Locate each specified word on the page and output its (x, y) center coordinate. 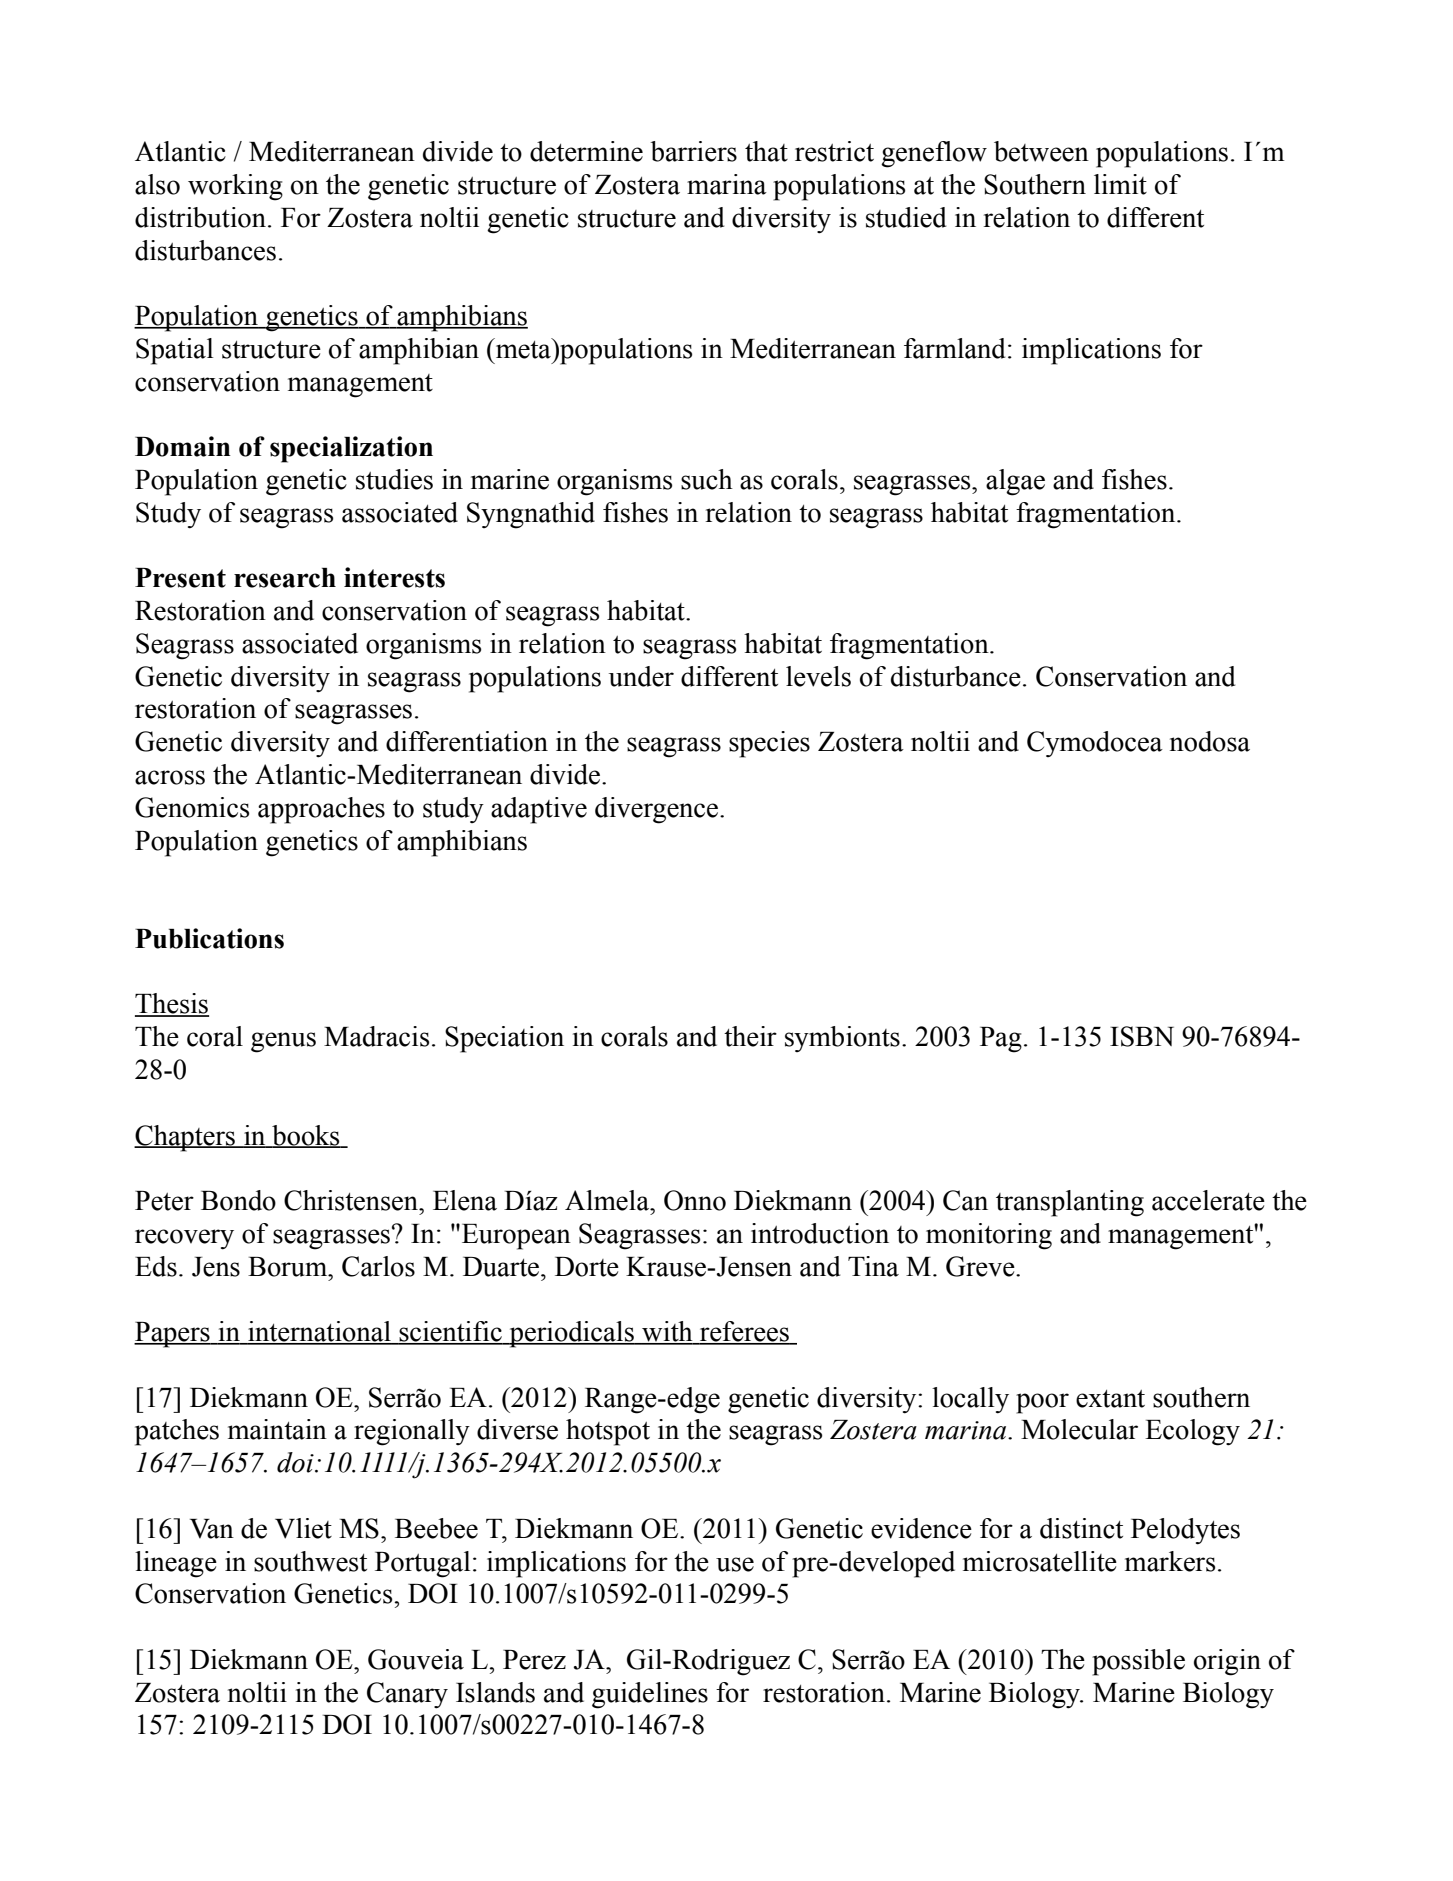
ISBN (1142, 1036)
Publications (209, 938)
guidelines (650, 1695)
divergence (656, 810)
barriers (693, 151)
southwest (310, 1561)
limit (1120, 184)
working (235, 187)
